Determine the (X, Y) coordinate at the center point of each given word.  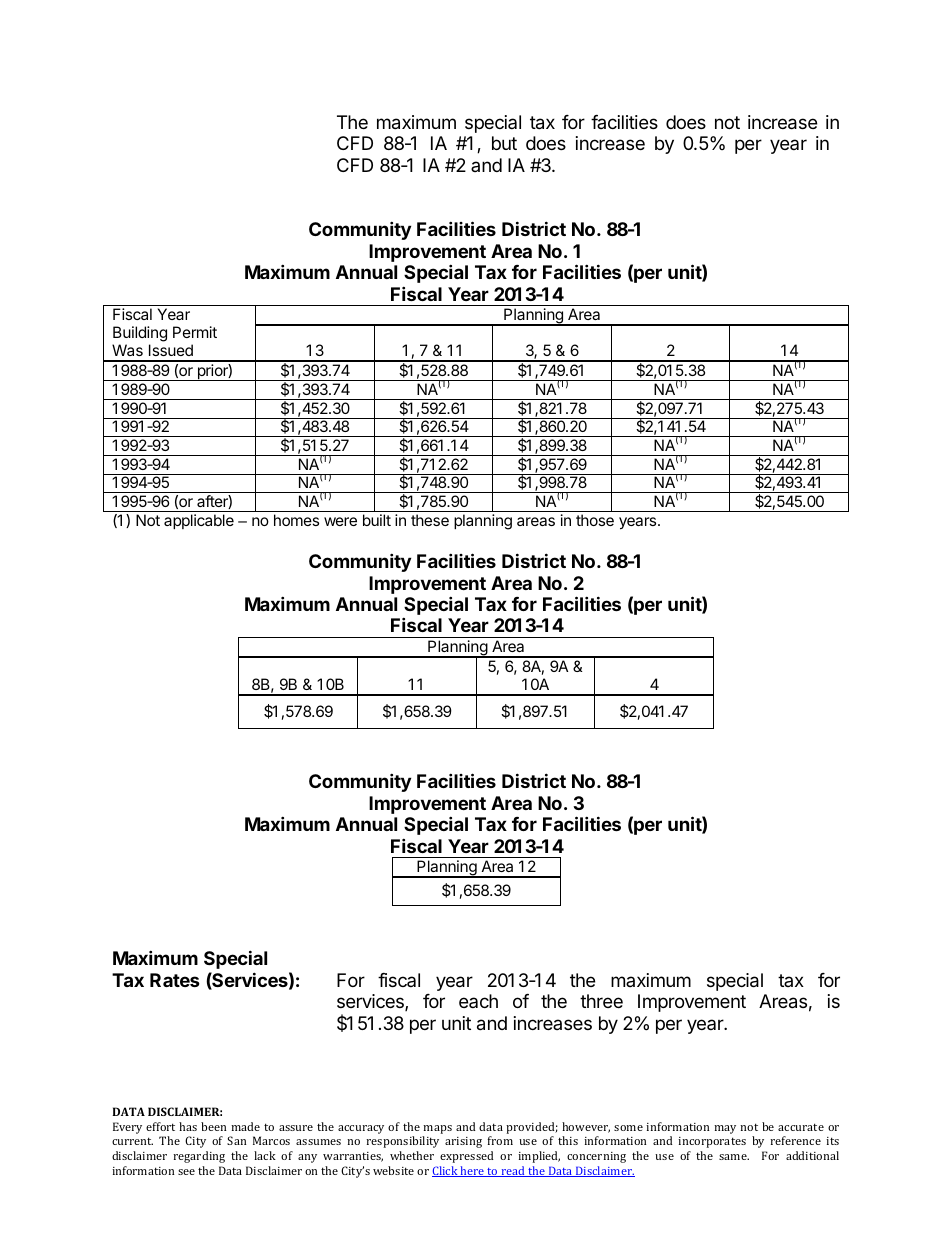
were (340, 521)
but (504, 143)
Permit (195, 332)
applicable (199, 521)
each (478, 1001)
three (601, 1001)
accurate (801, 1127)
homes (296, 520)
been (214, 1126)
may (725, 1129)
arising (463, 1142)
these (430, 520)
